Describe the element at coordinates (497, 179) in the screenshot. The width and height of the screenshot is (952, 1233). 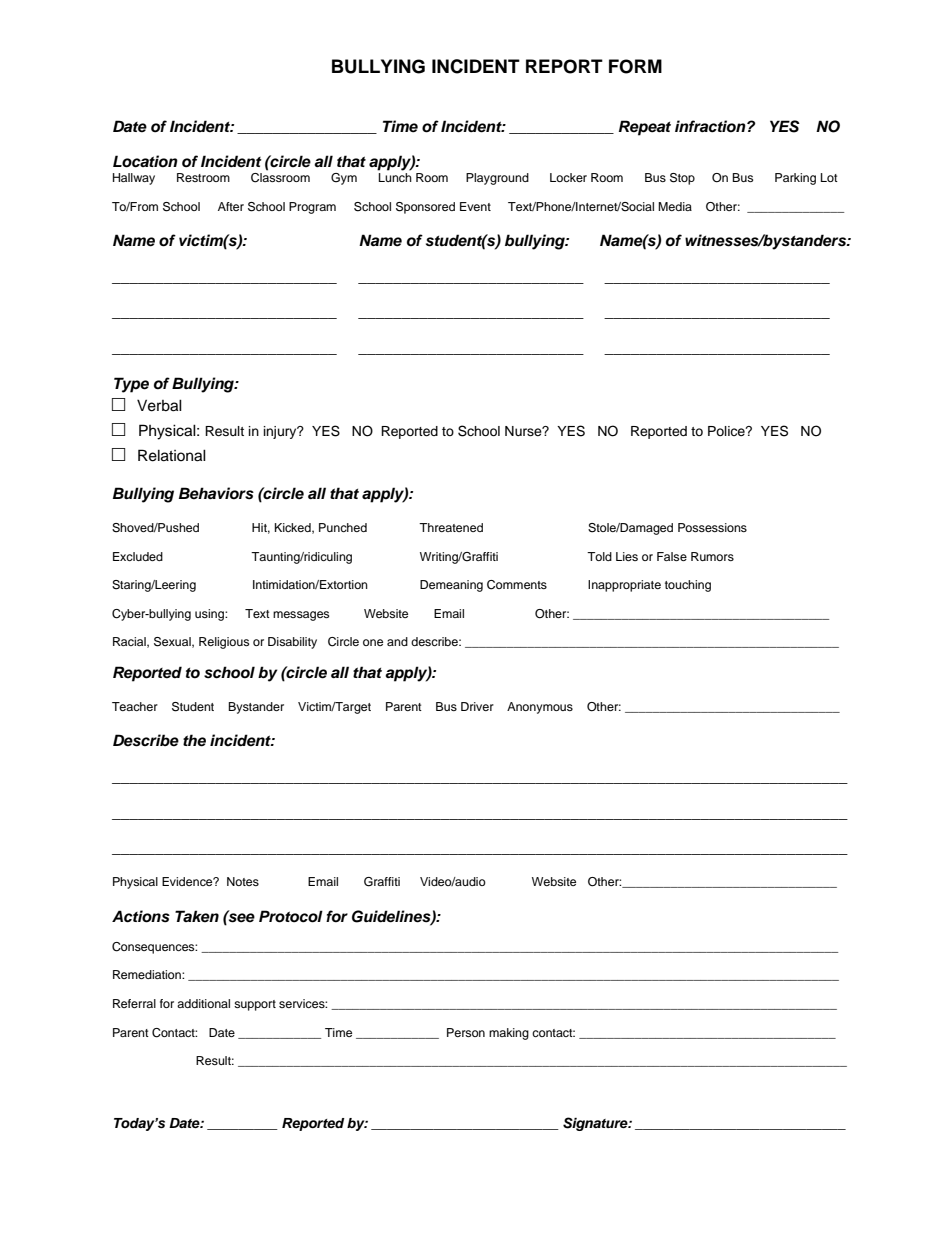
I see `Playground` at that location.
